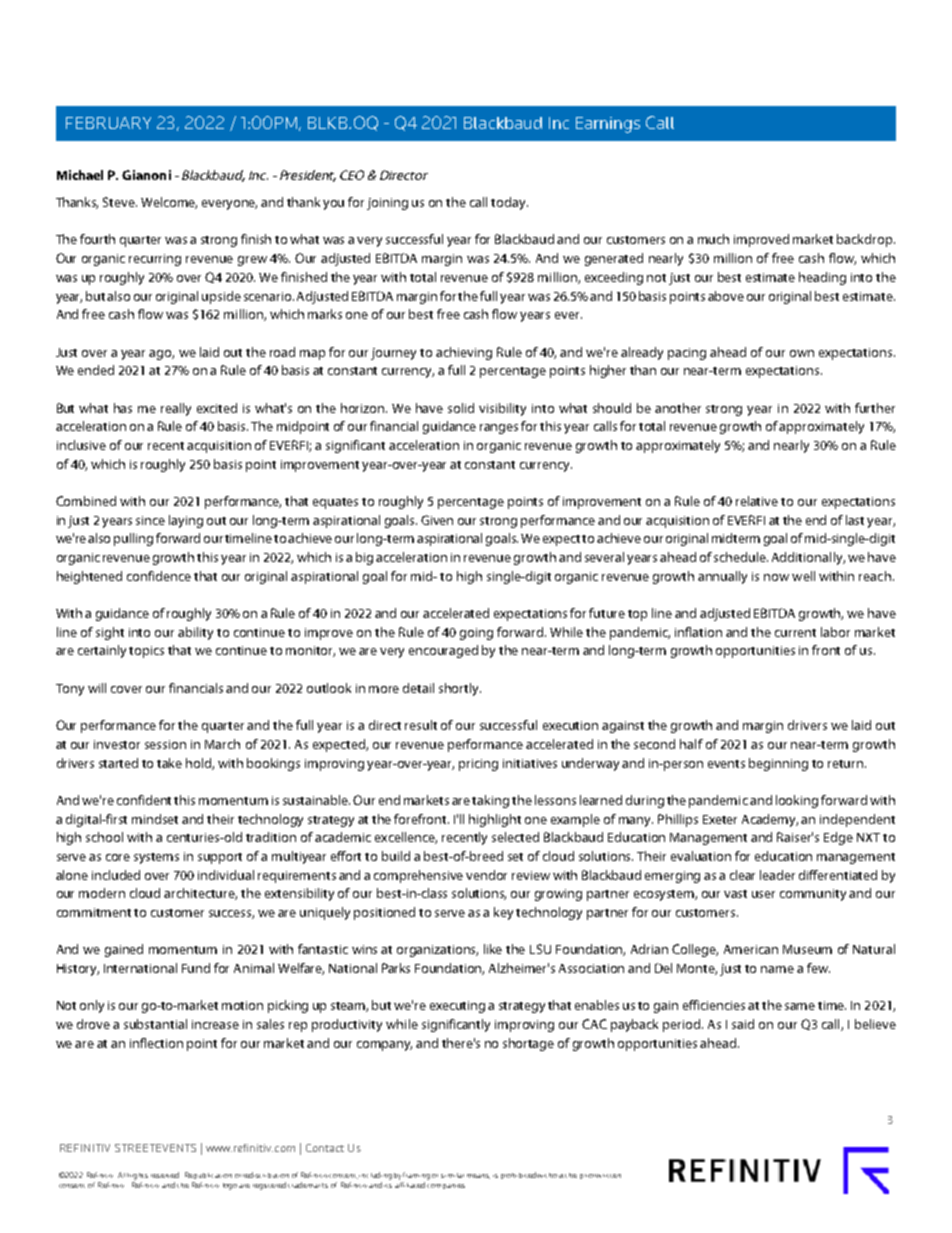  What do you see at coordinates (713, 239) in the document?
I see `much` at bounding box center [713, 239].
